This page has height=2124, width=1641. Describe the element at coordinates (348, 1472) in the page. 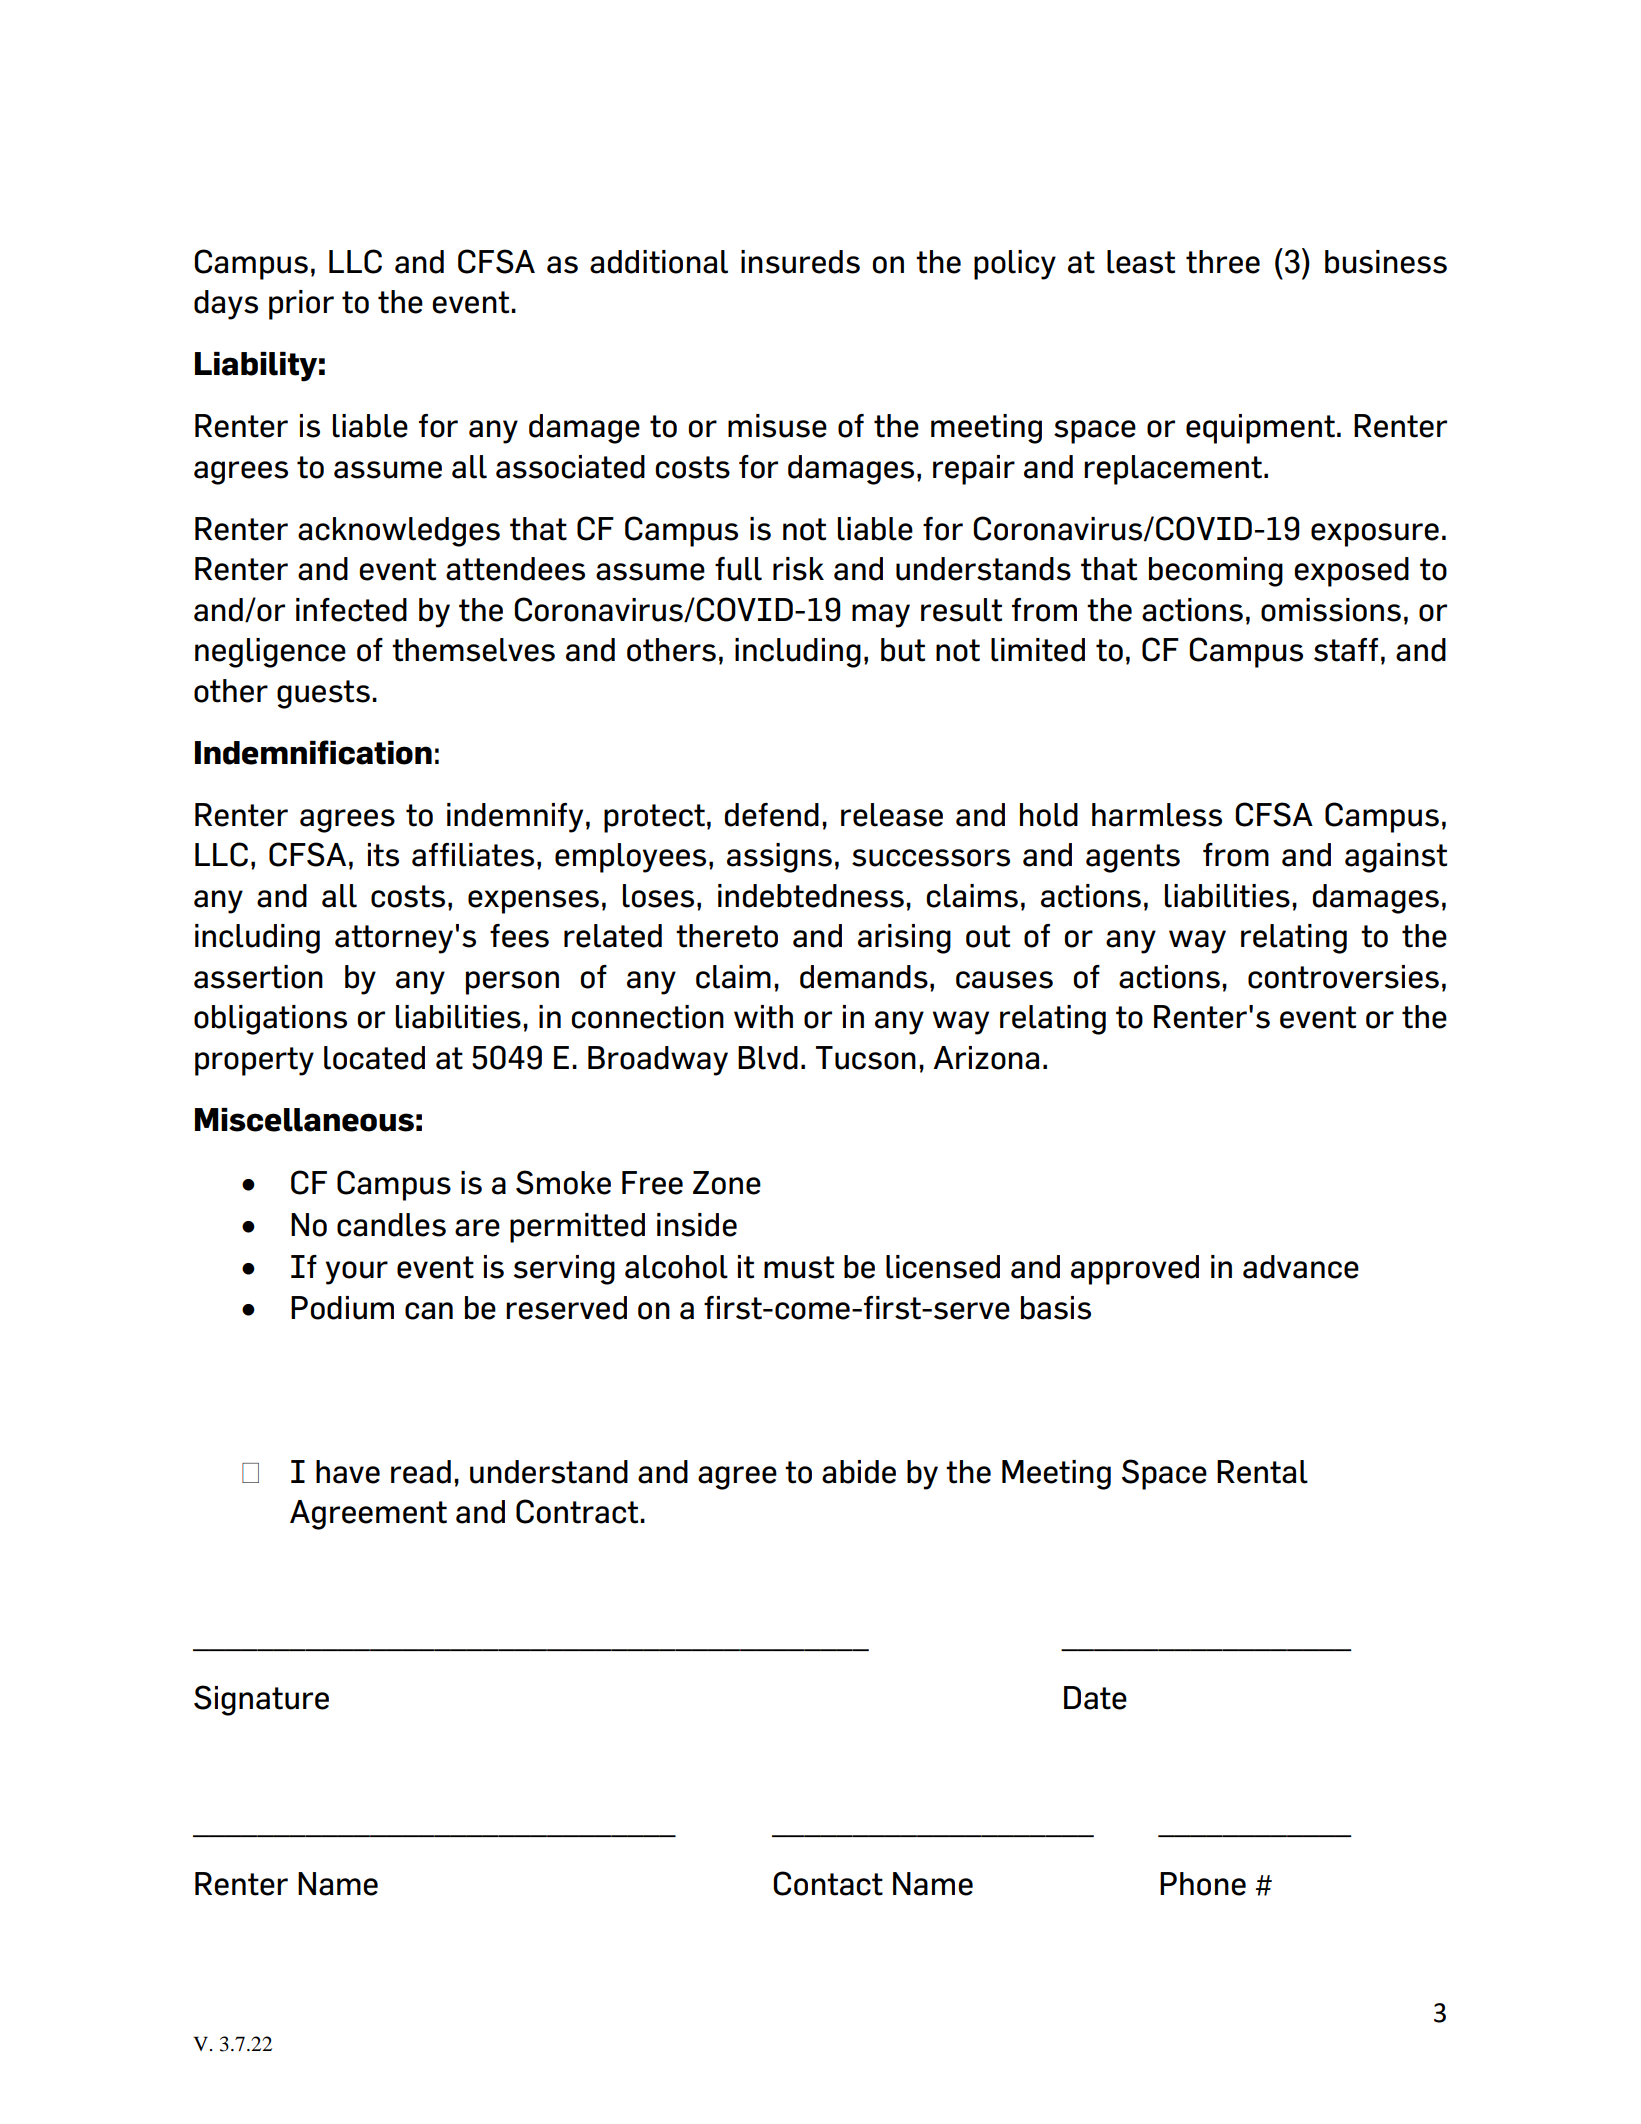

I see `have` at that location.
